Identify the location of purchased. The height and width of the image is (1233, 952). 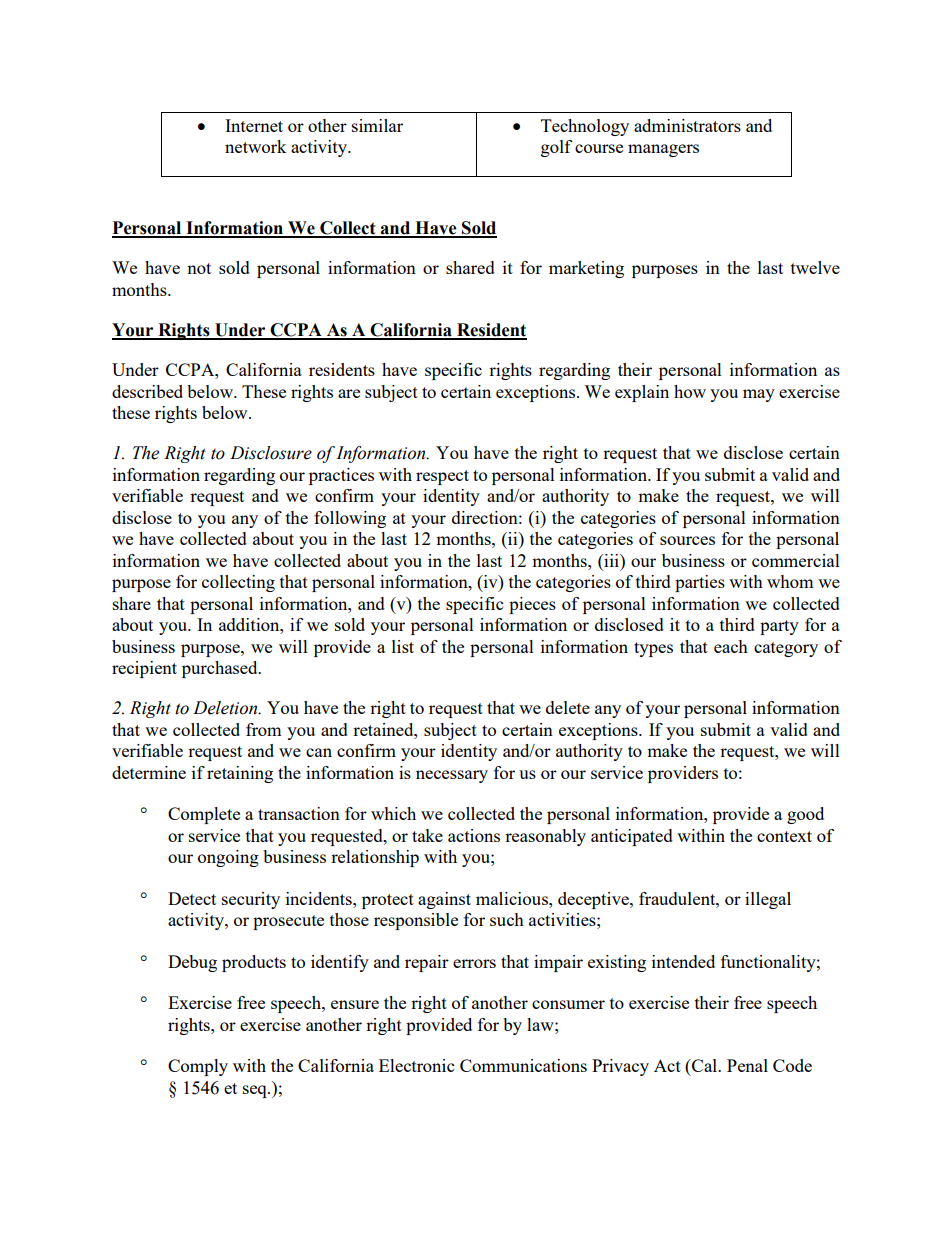
(221, 669).
